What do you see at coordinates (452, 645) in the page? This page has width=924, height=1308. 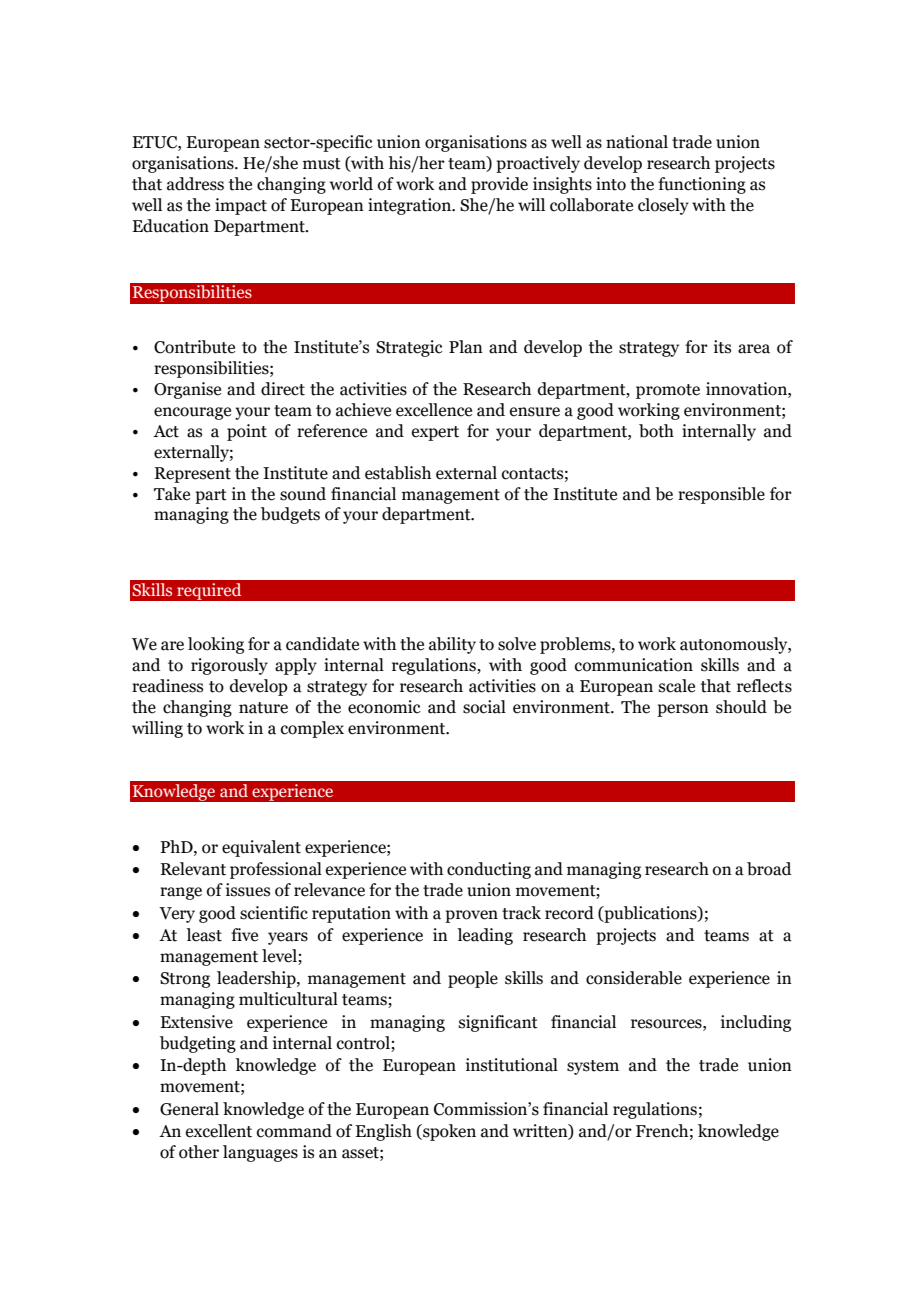 I see `ability` at bounding box center [452, 645].
